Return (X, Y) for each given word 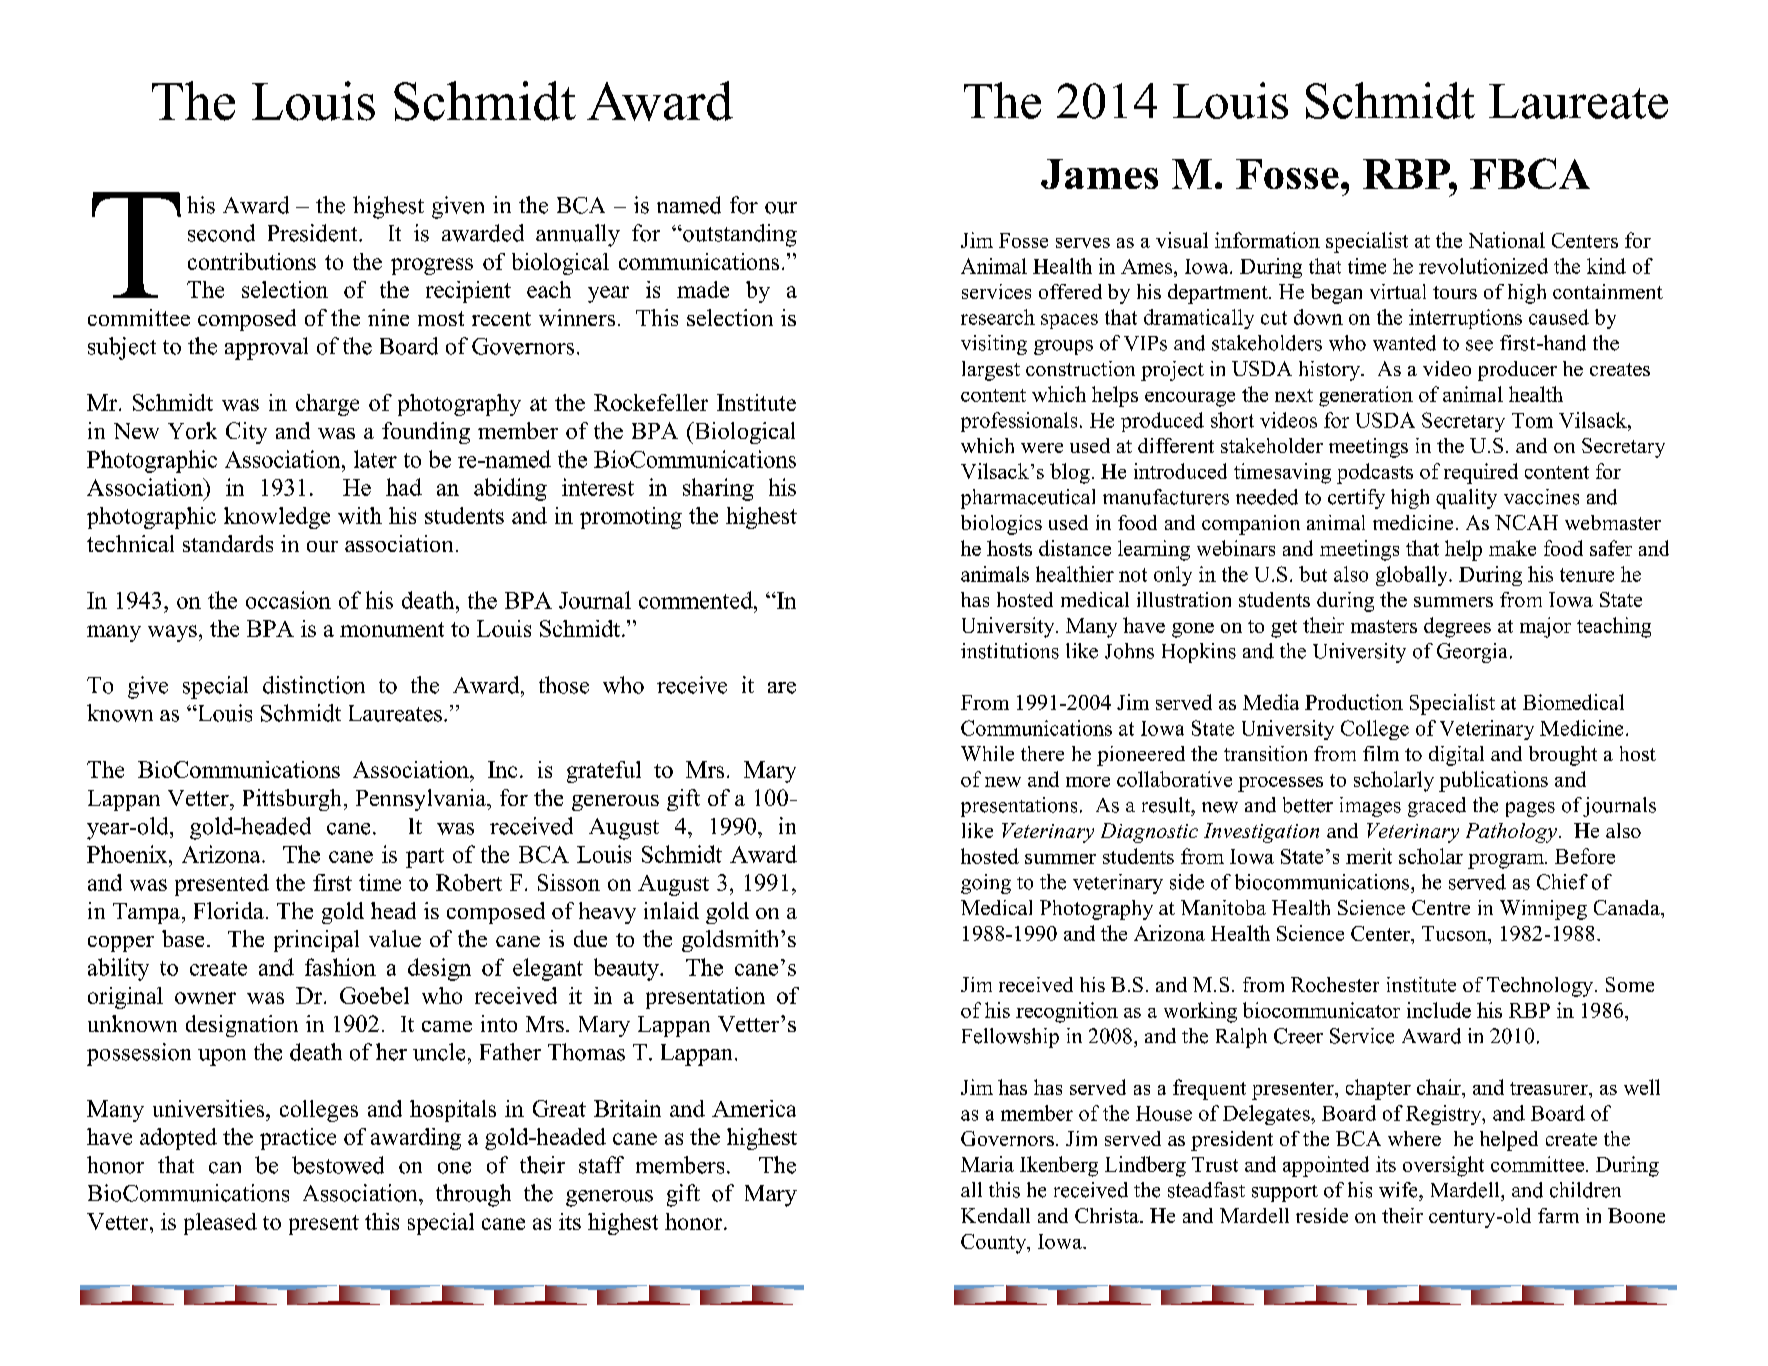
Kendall (995, 1215)
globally (1413, 576)
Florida (229, 910)
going (986, 884)
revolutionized (1483, 266)
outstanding (739, 235)
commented (697, 600)
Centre (1441, 907)
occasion (288, 600)
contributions (252, 261)
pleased (220, 1224)
